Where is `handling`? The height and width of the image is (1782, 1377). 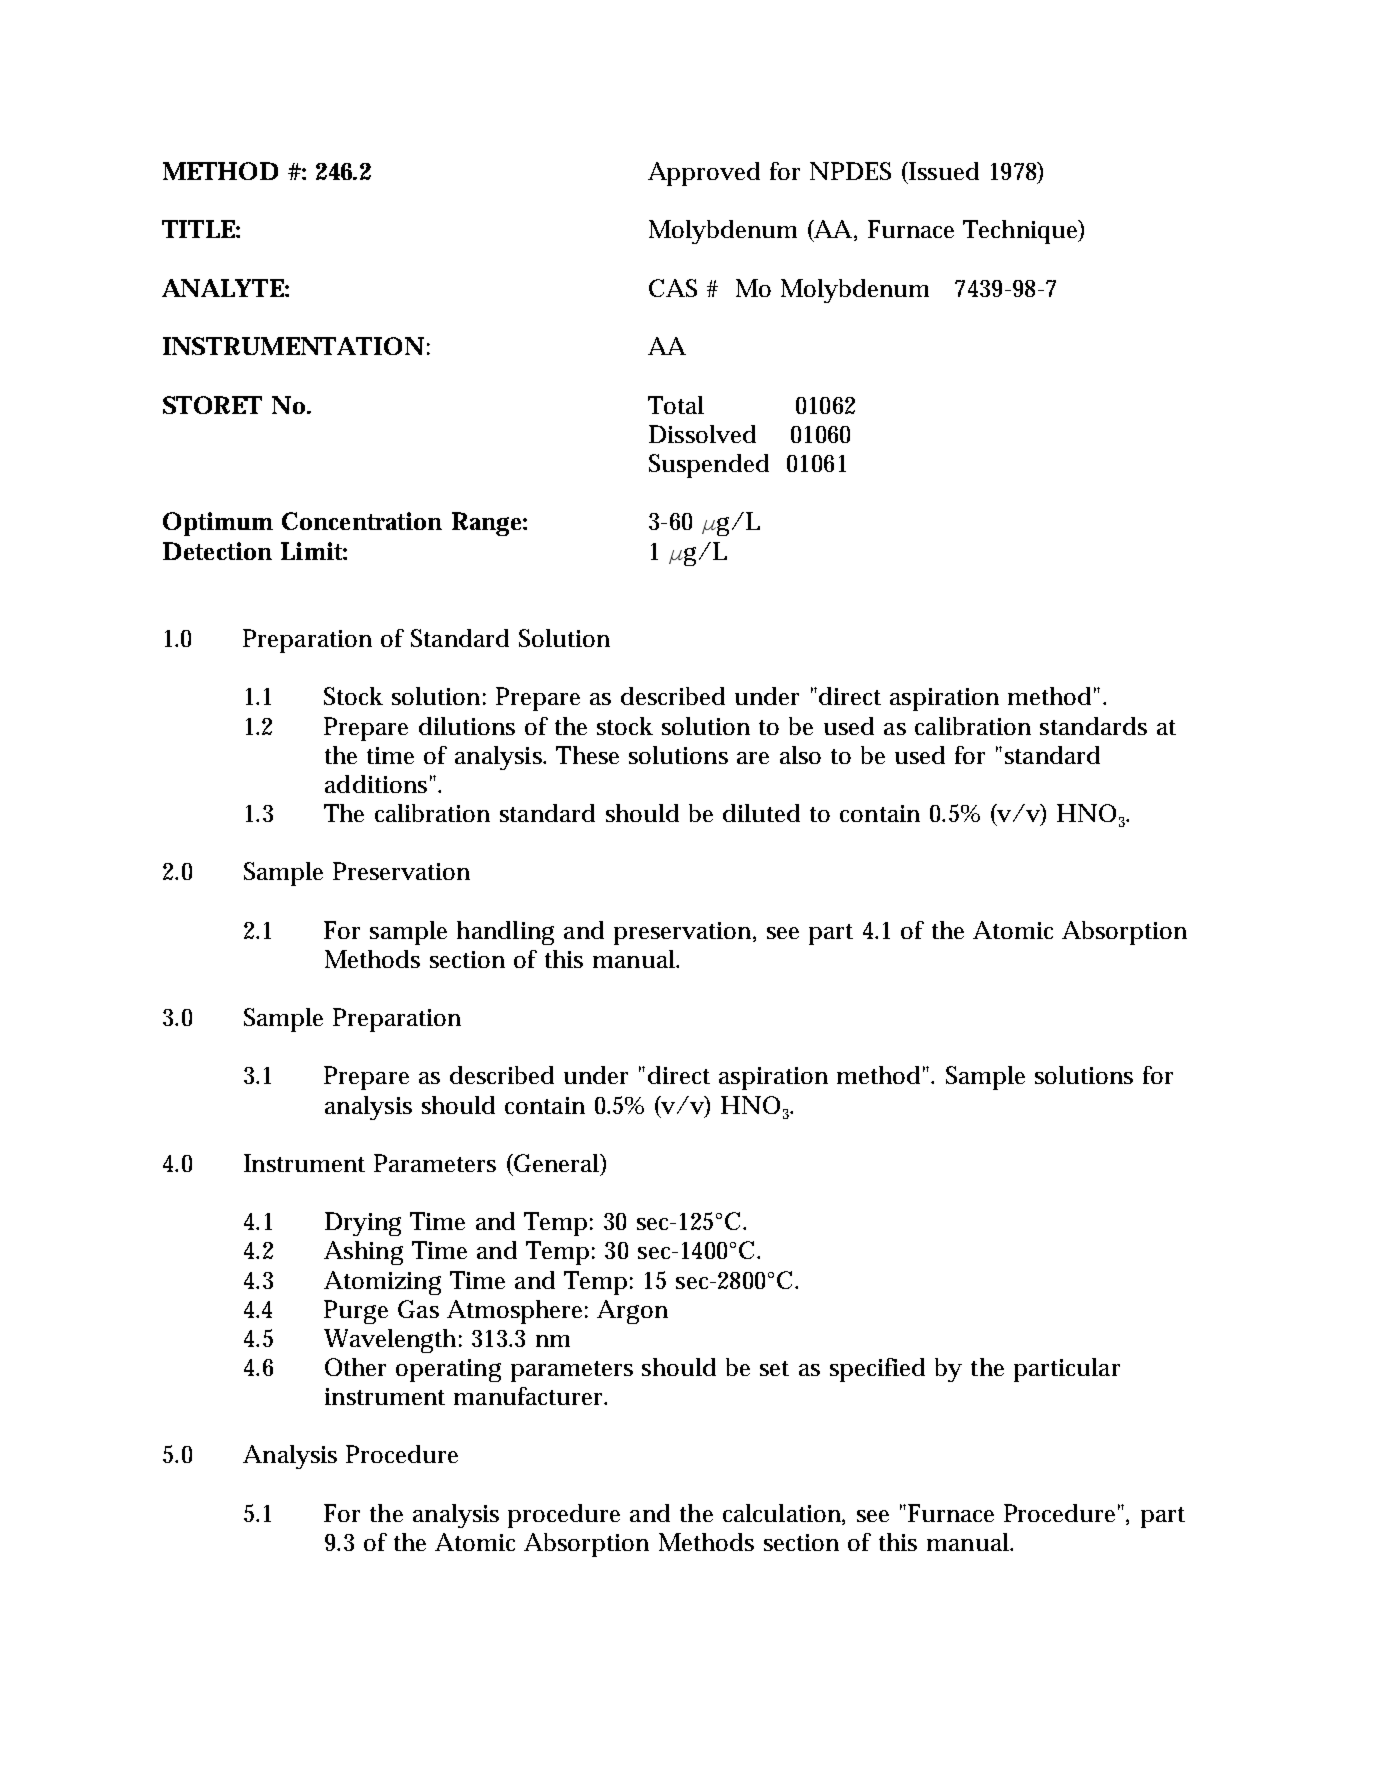 handling is located at coordinates (505, 933).
